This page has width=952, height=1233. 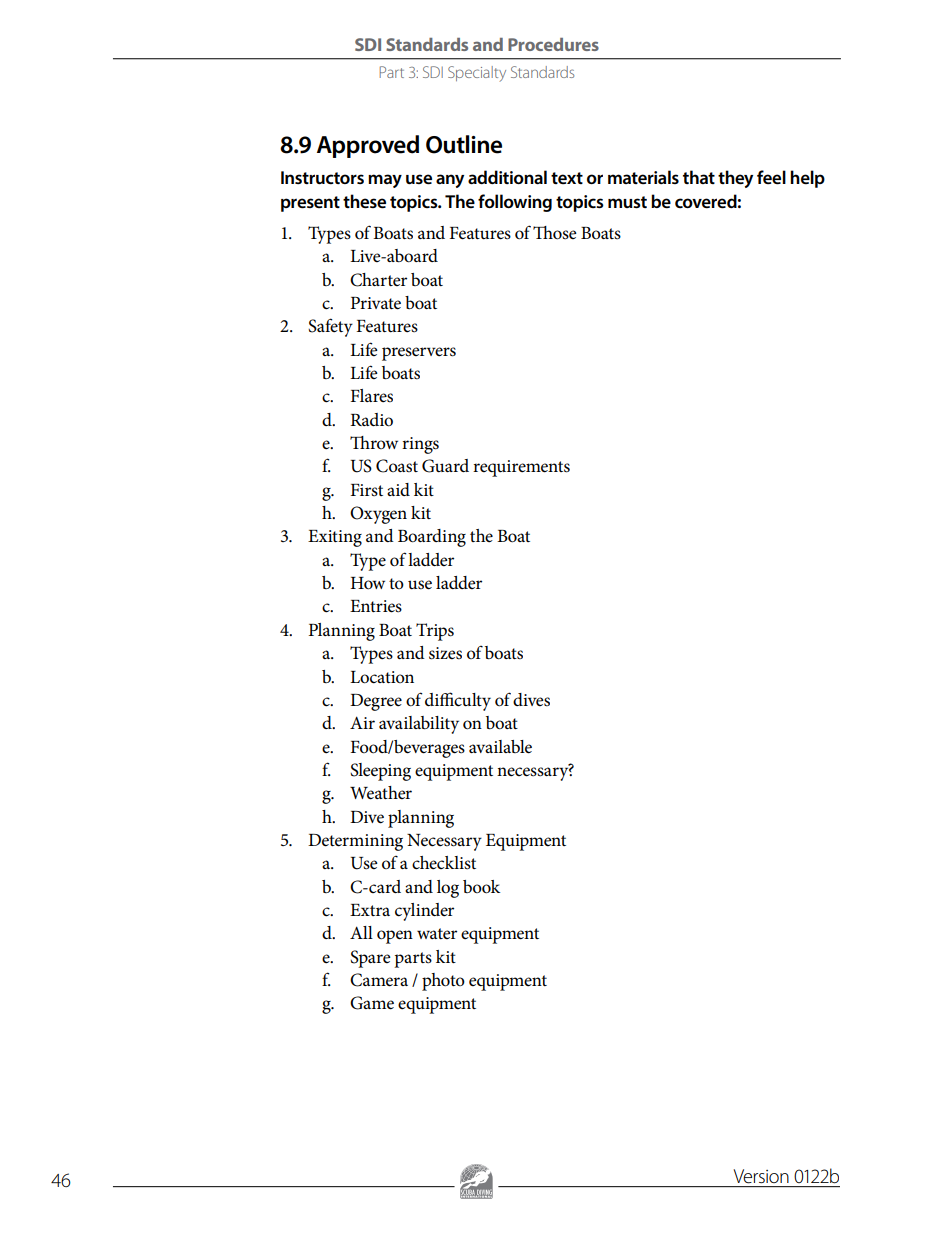 What do you see at coordinates (372, 1003) in the page?
I see `Game` at bounding box center [372, 1003].
